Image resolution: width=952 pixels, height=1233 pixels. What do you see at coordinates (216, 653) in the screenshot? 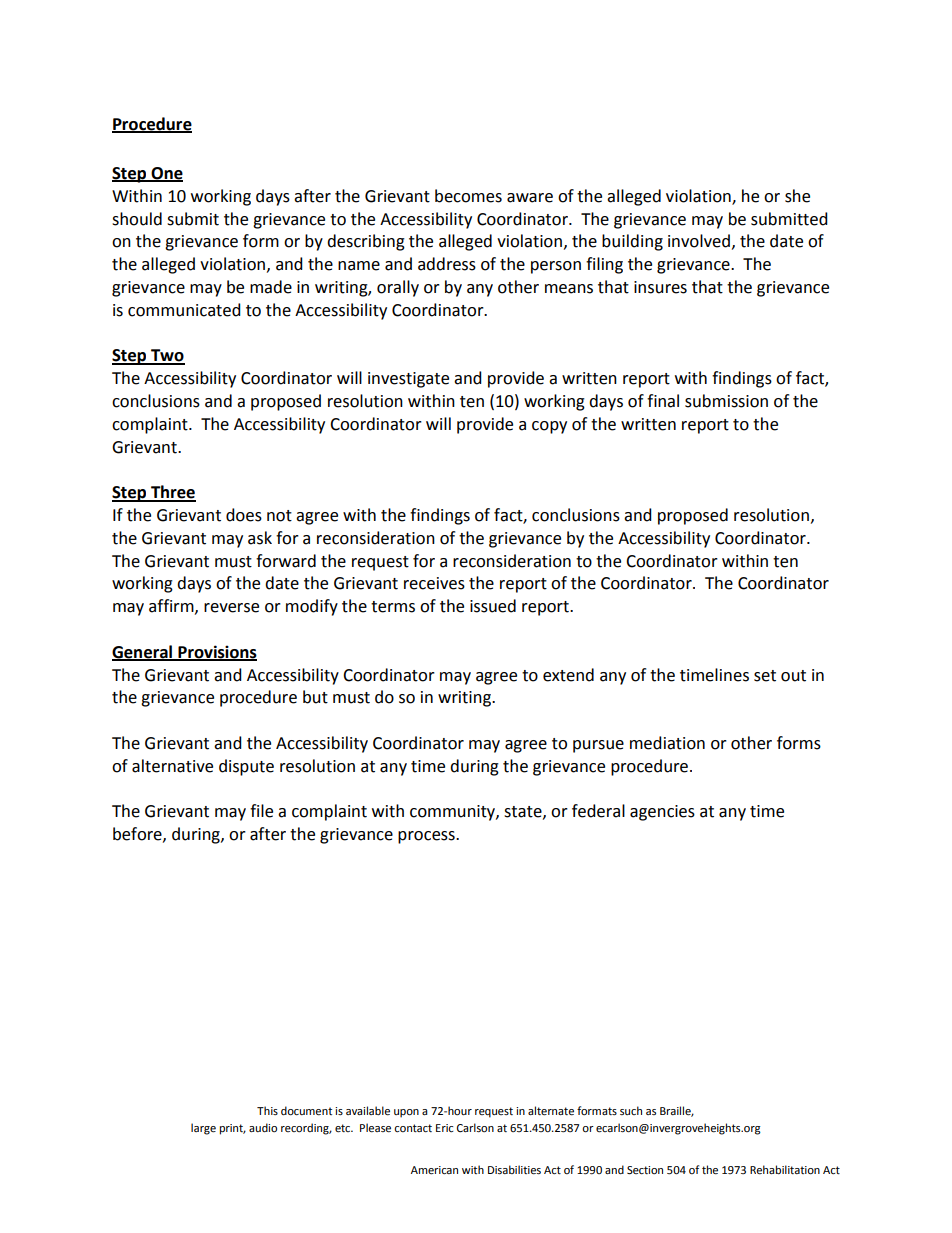
I see `Provisions` at bounding box center [216, 653].
